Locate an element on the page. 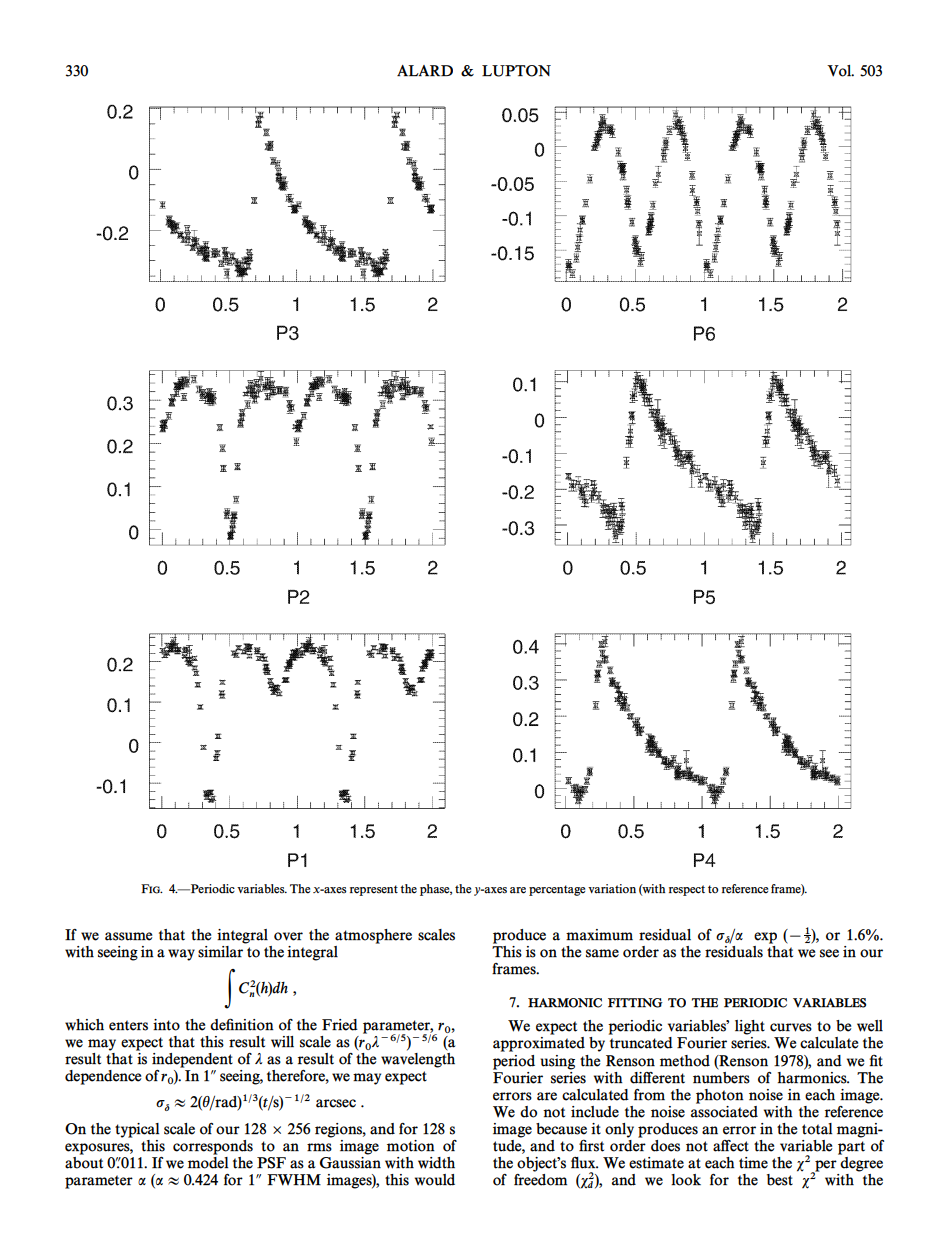  atmosphere is located at coordinates (373, 936).
